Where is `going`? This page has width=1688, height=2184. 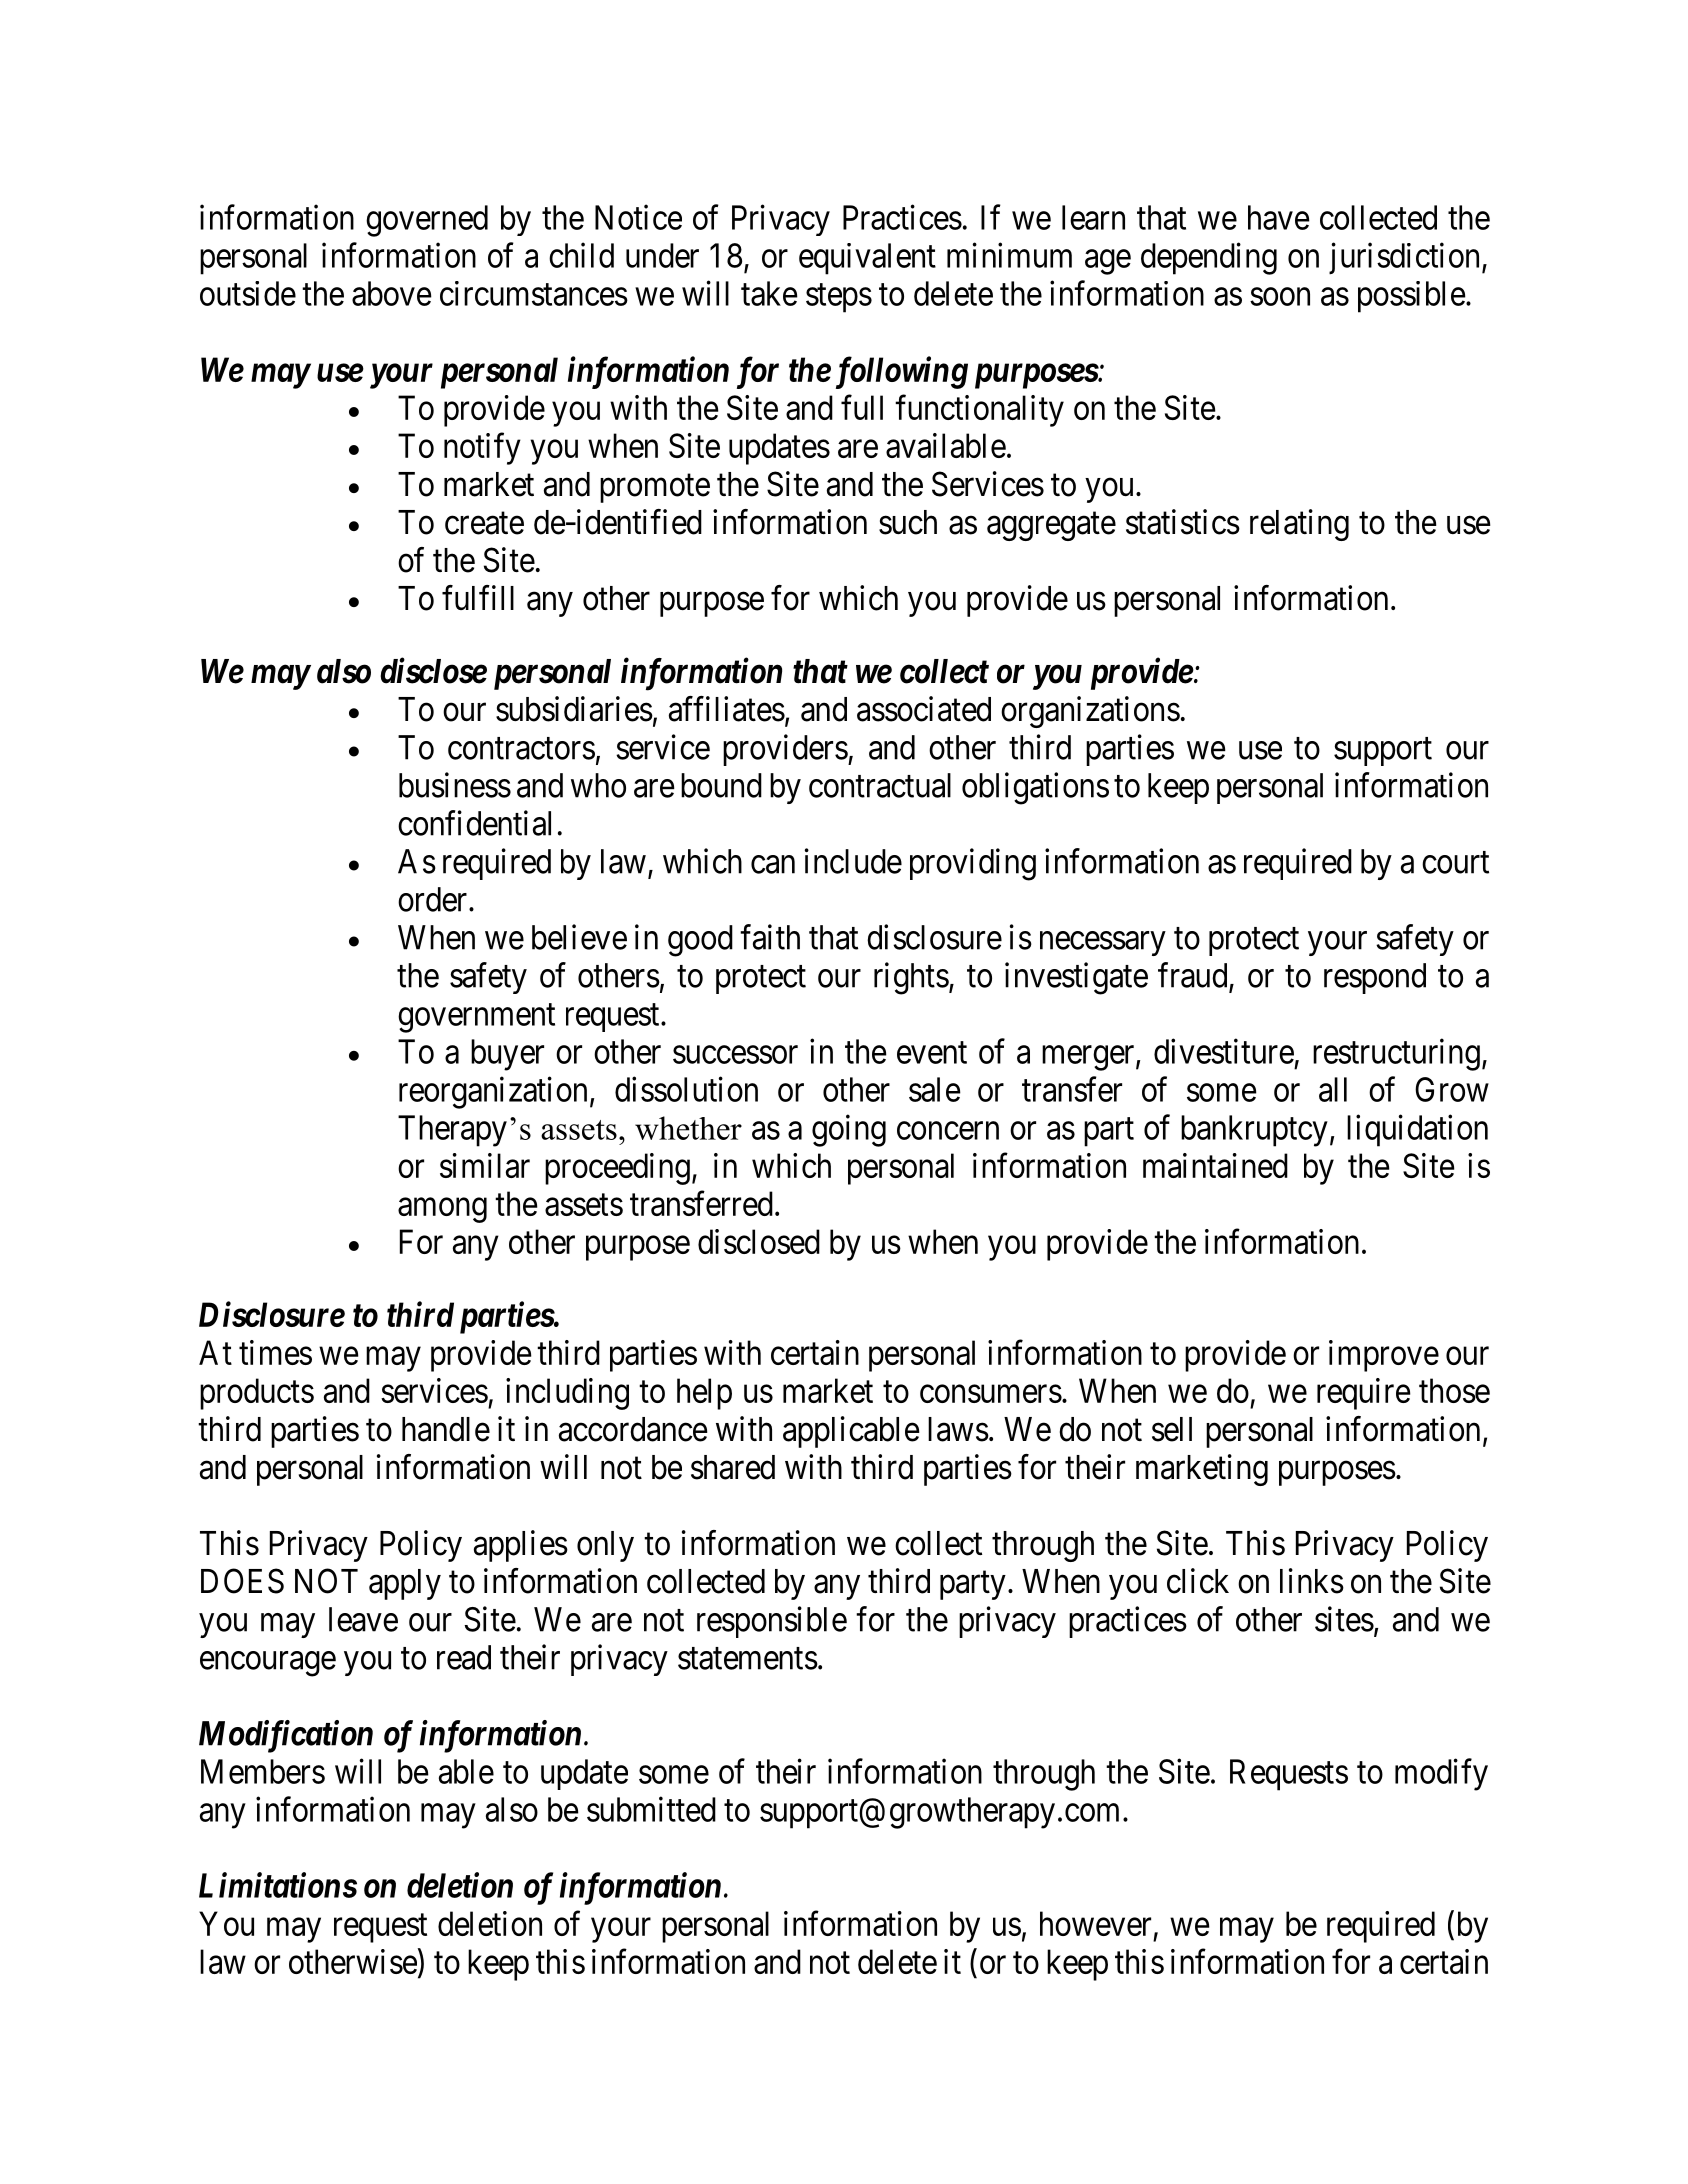 going is located at coordinates (849, 1130).
